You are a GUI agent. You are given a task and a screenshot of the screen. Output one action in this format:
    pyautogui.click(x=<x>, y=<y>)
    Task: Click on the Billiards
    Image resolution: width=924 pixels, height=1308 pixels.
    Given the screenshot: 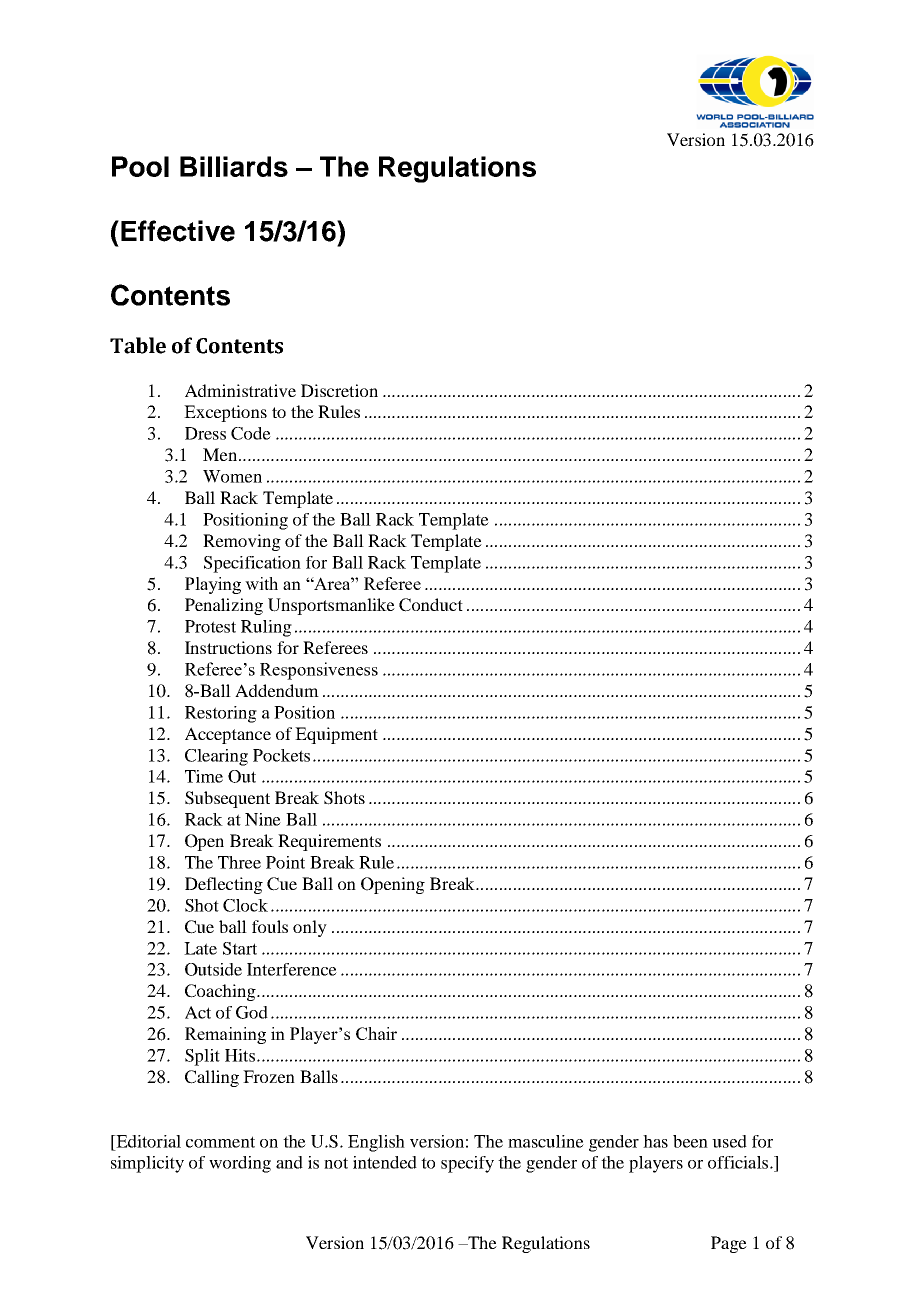 What is the action you would take?
    pyautogui.click(x=234, y=166)
